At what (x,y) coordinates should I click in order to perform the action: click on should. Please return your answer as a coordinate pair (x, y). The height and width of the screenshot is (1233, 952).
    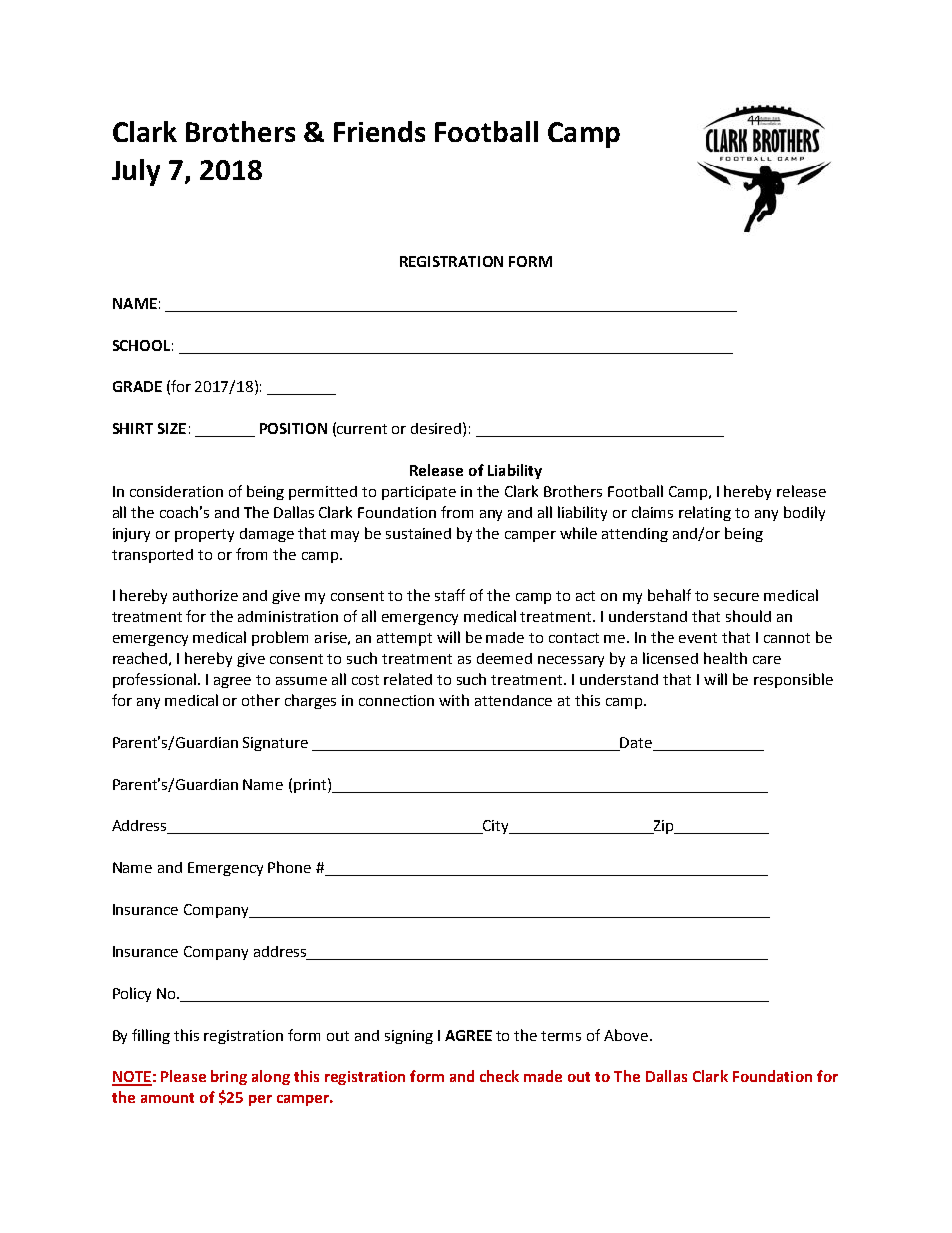
    Looking at the image, I should click on (748, 616).
